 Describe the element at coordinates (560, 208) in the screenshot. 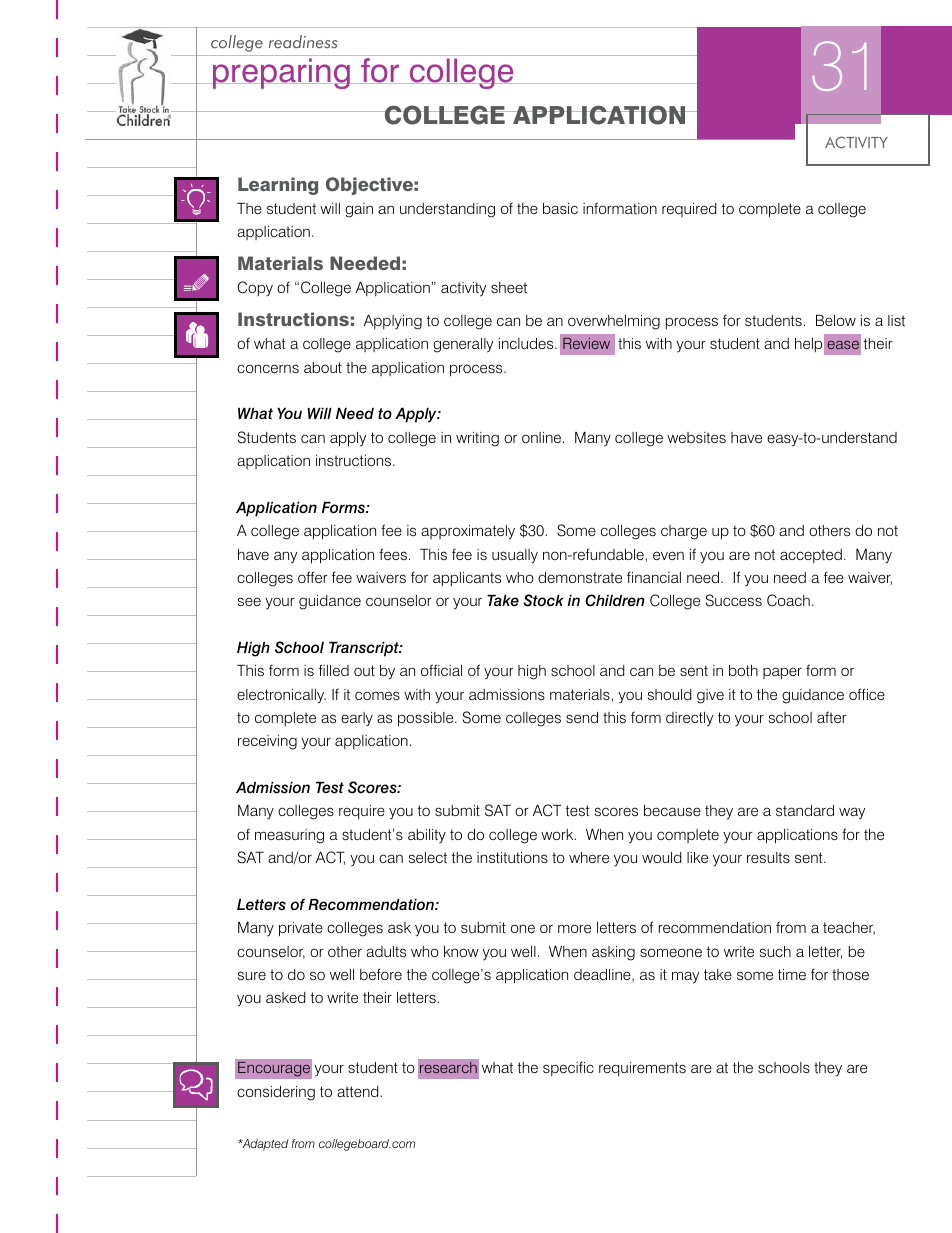

I see `basic` at that location.
